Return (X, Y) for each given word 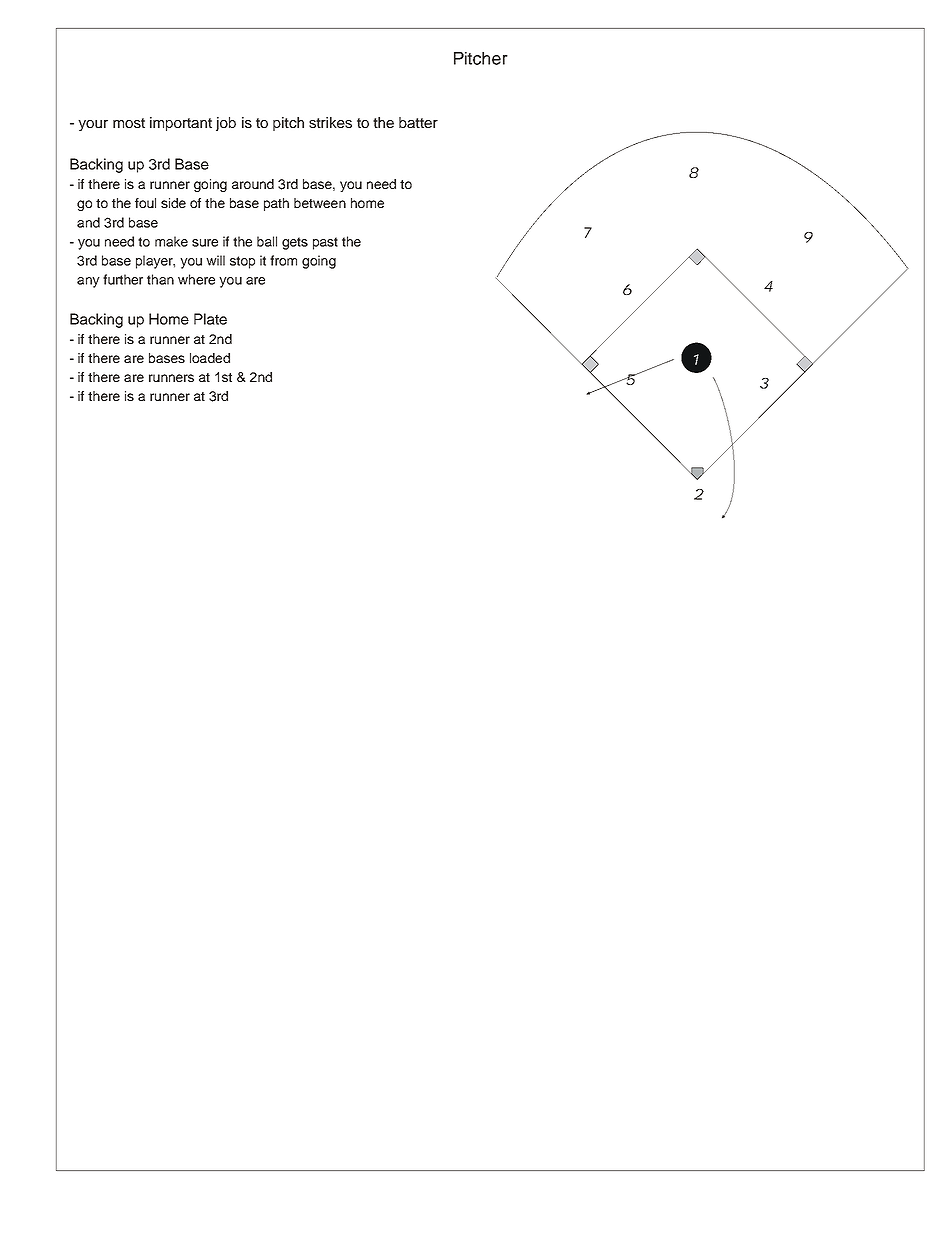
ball (267, 241)
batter (418, 122)
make (171, 241)
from (283, 260)
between (320, 203)
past (325, 243)
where (196, 279)
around (253, 184)
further (123, 279)
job (226, 124)
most (129, 123)
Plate (210, 319)
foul (145, 203)
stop (242, 262)
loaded (210, 358)
